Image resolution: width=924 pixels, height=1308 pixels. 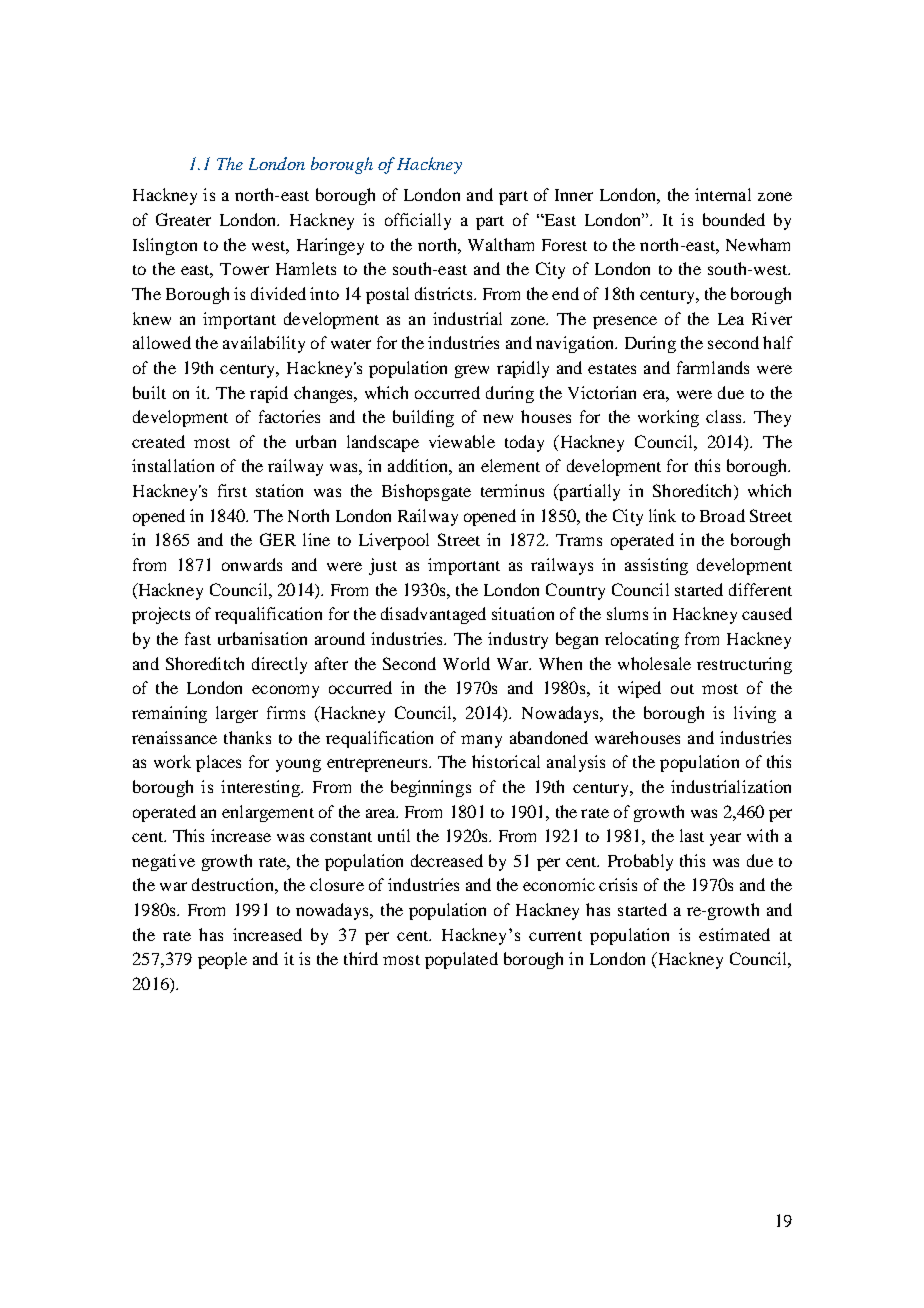 What do you see at coordinates (183, 219) in the screenshot?
I see `Greater` at bounding box center [183, 219].
